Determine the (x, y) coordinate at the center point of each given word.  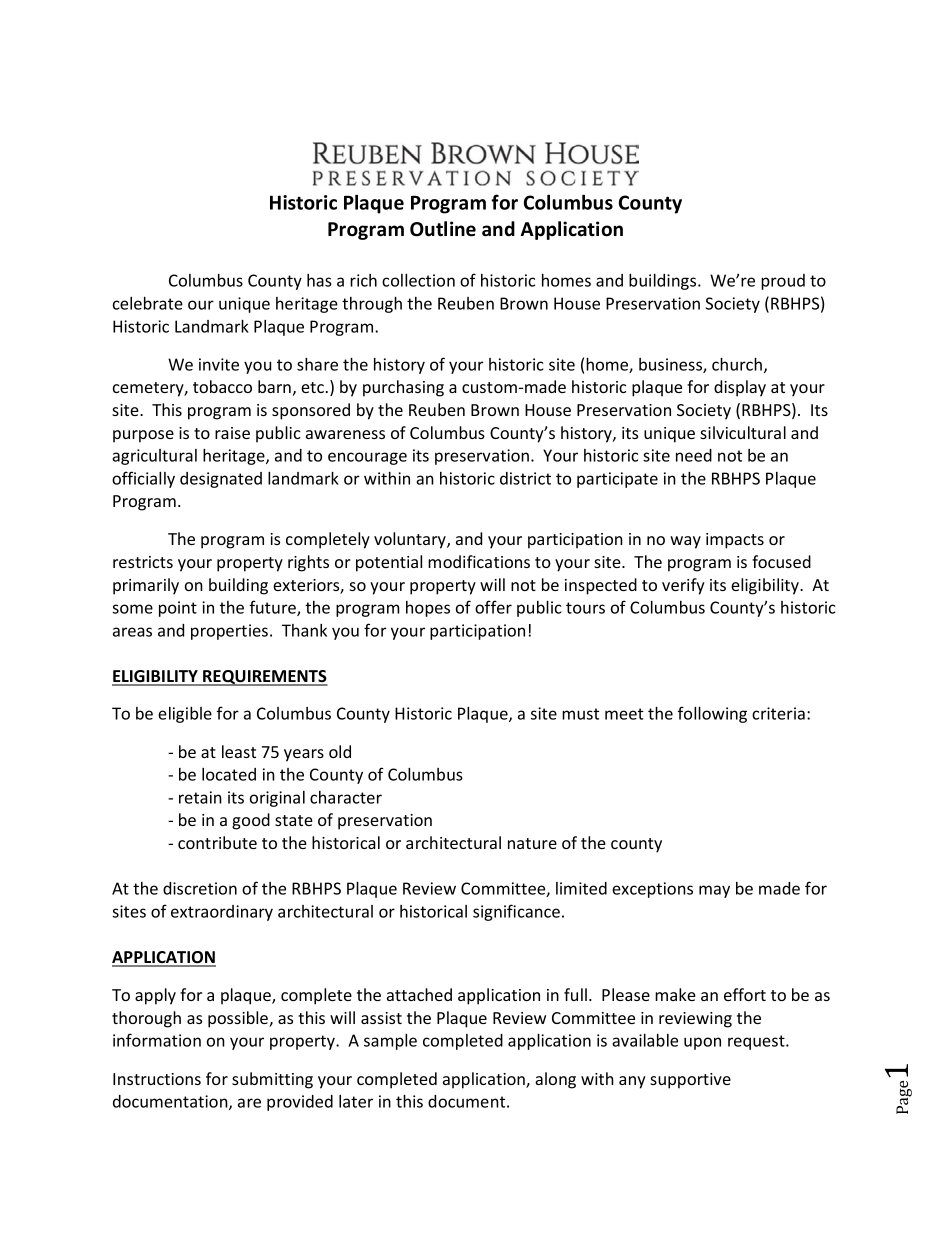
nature (532, 843)
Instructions (157, 1079)
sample (390, 1042)
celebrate (148, 303)
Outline (443, 229)
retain (200, 797)
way (685, 542)
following (712, 714)
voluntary (411, 540)
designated (221, 480)
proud (783, 282)
